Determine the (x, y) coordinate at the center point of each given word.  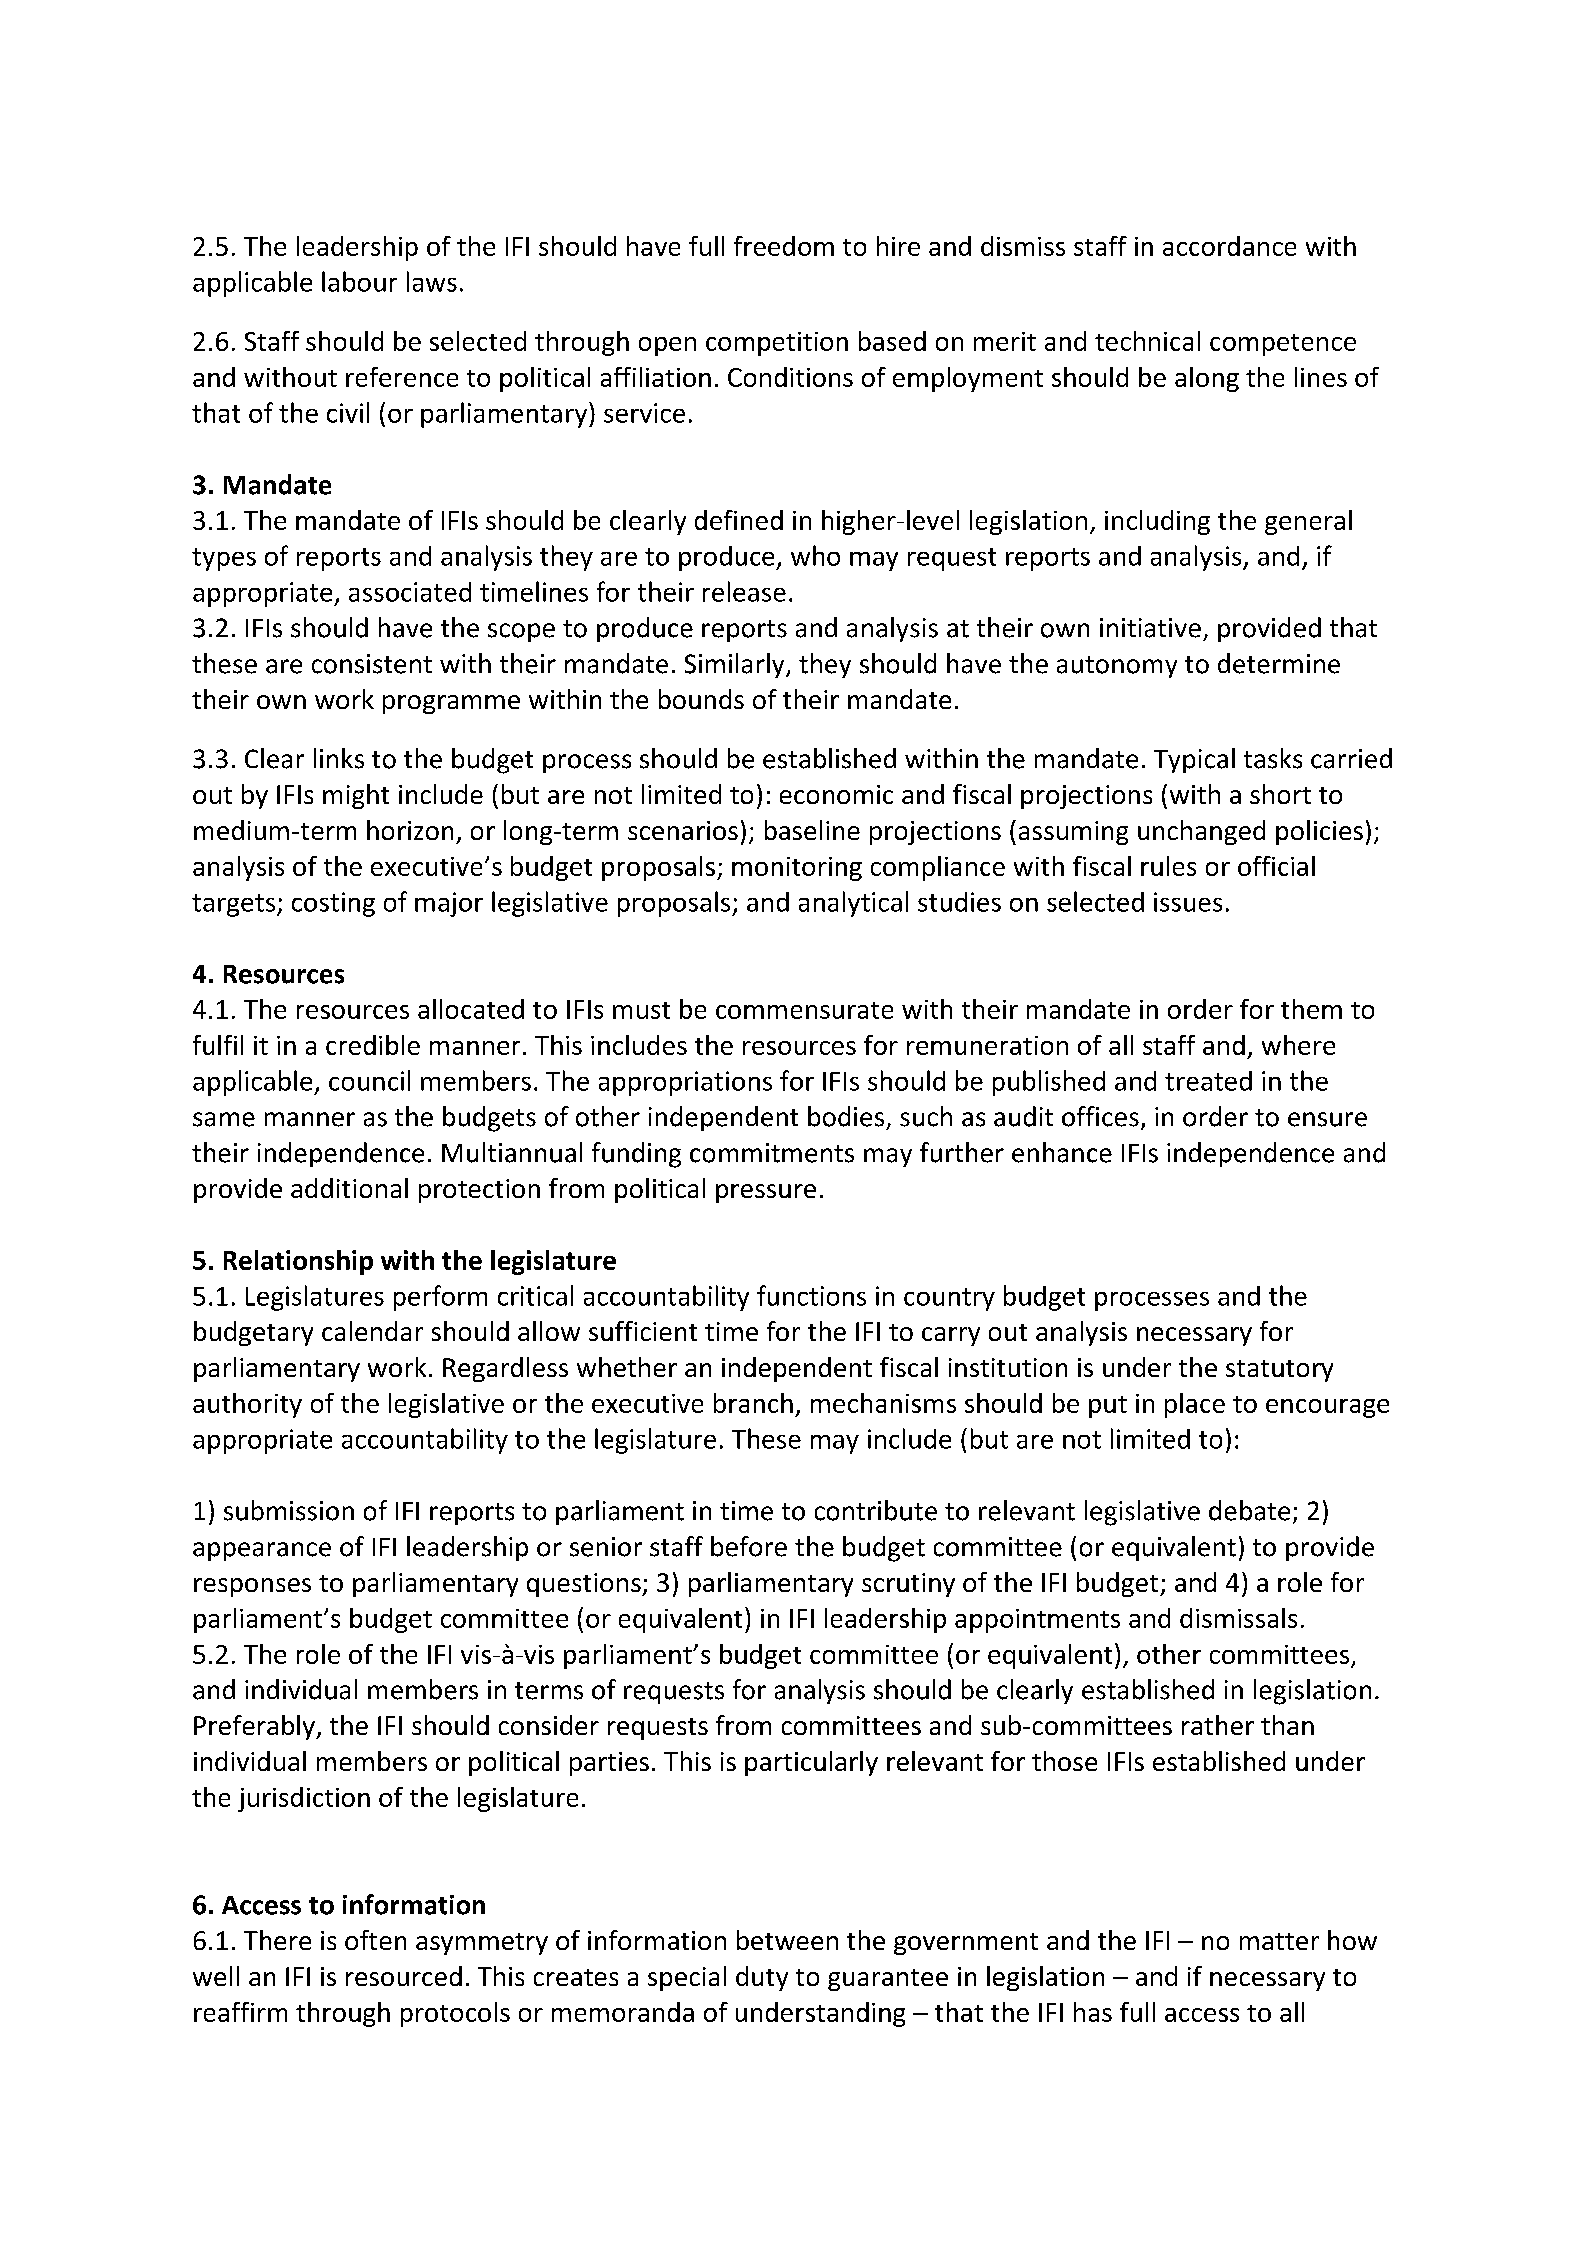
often (375, 1940)
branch (753, 1403)
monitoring (797, 869)
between (787, 1940)
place (1195, 1405)
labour (359, 281)
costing (333, 904)
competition (777, 344)
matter (1279, 1941)
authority (247, 1405)
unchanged (1201, 832)
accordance (1229, 246)
